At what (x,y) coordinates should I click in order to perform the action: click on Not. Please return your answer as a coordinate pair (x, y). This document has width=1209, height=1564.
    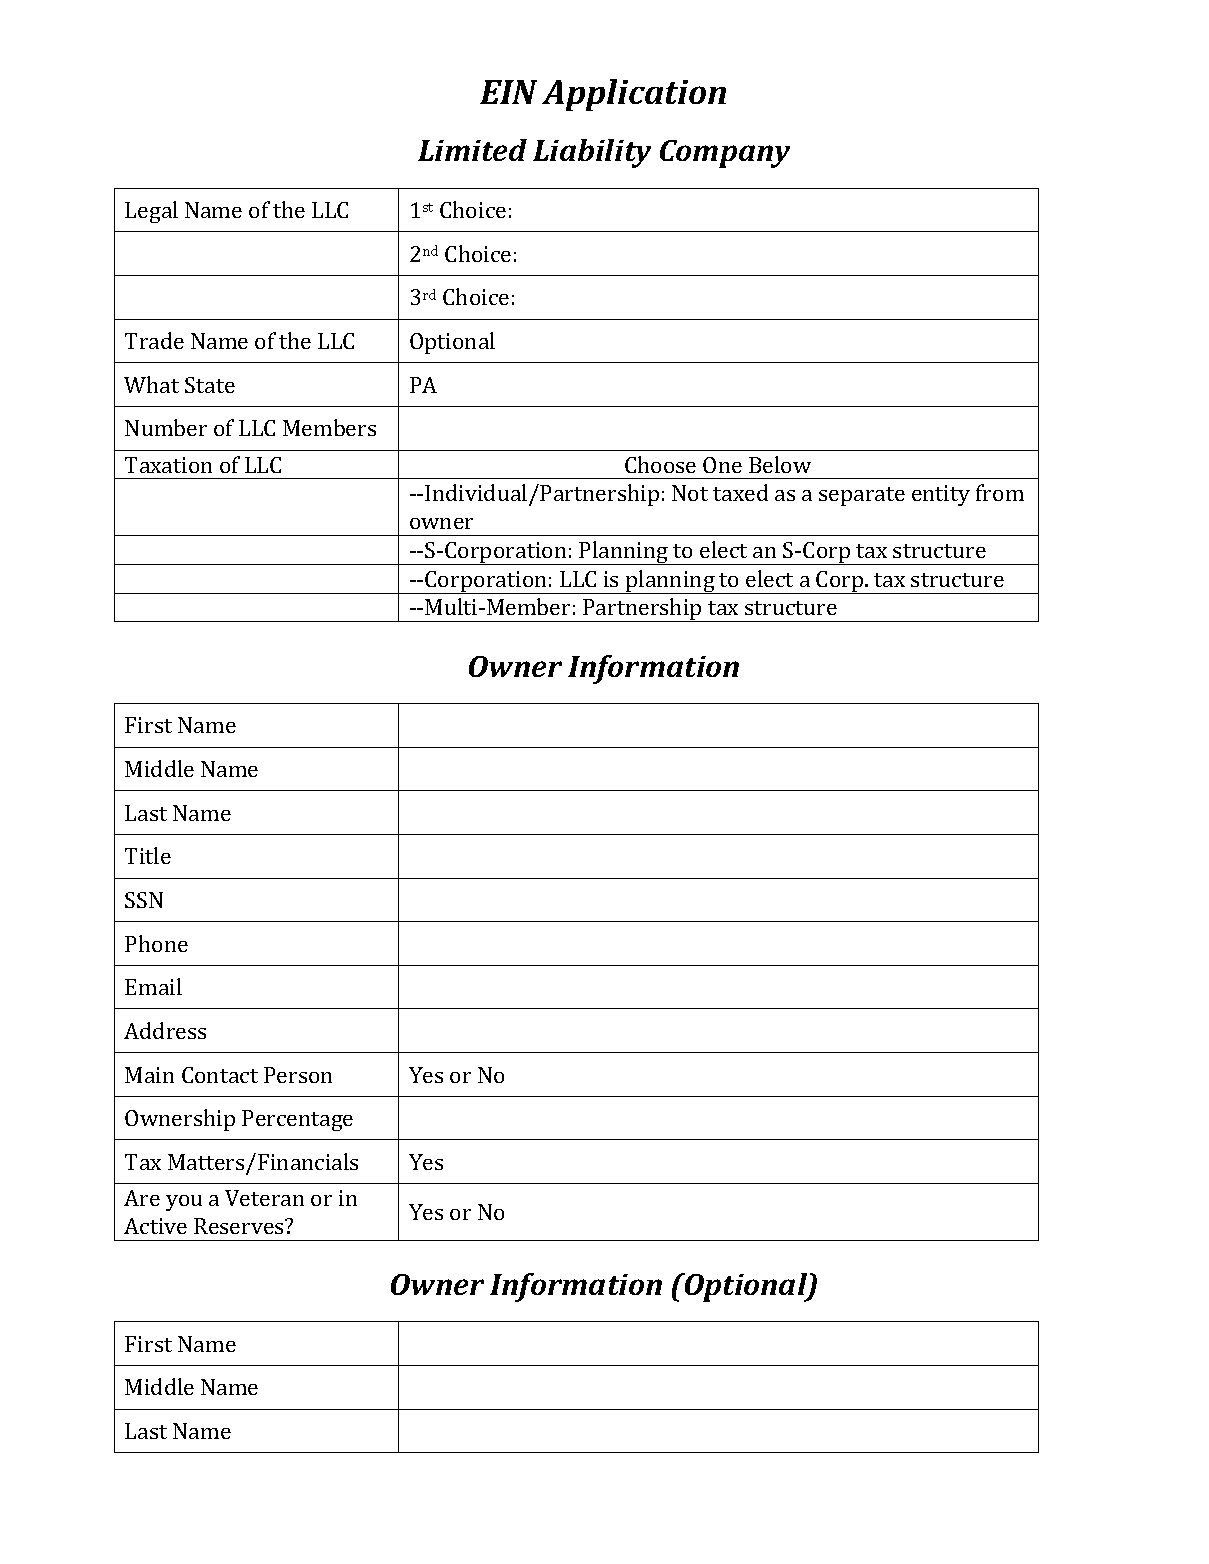
    Looking at the image, I should click on (690, 493).
